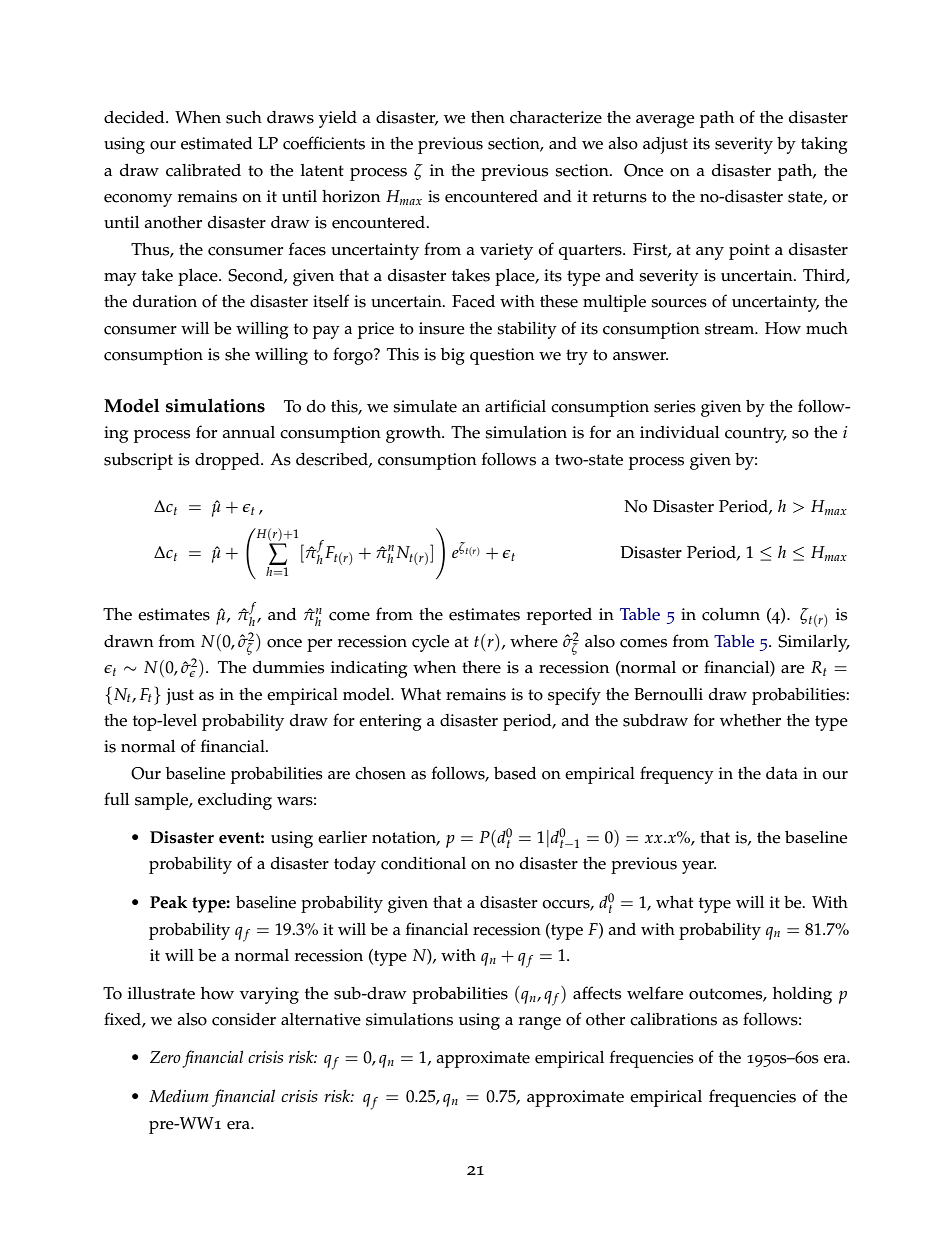 This page has width=952, height=1233. I want to click on Zero, so click(165, 1057).
